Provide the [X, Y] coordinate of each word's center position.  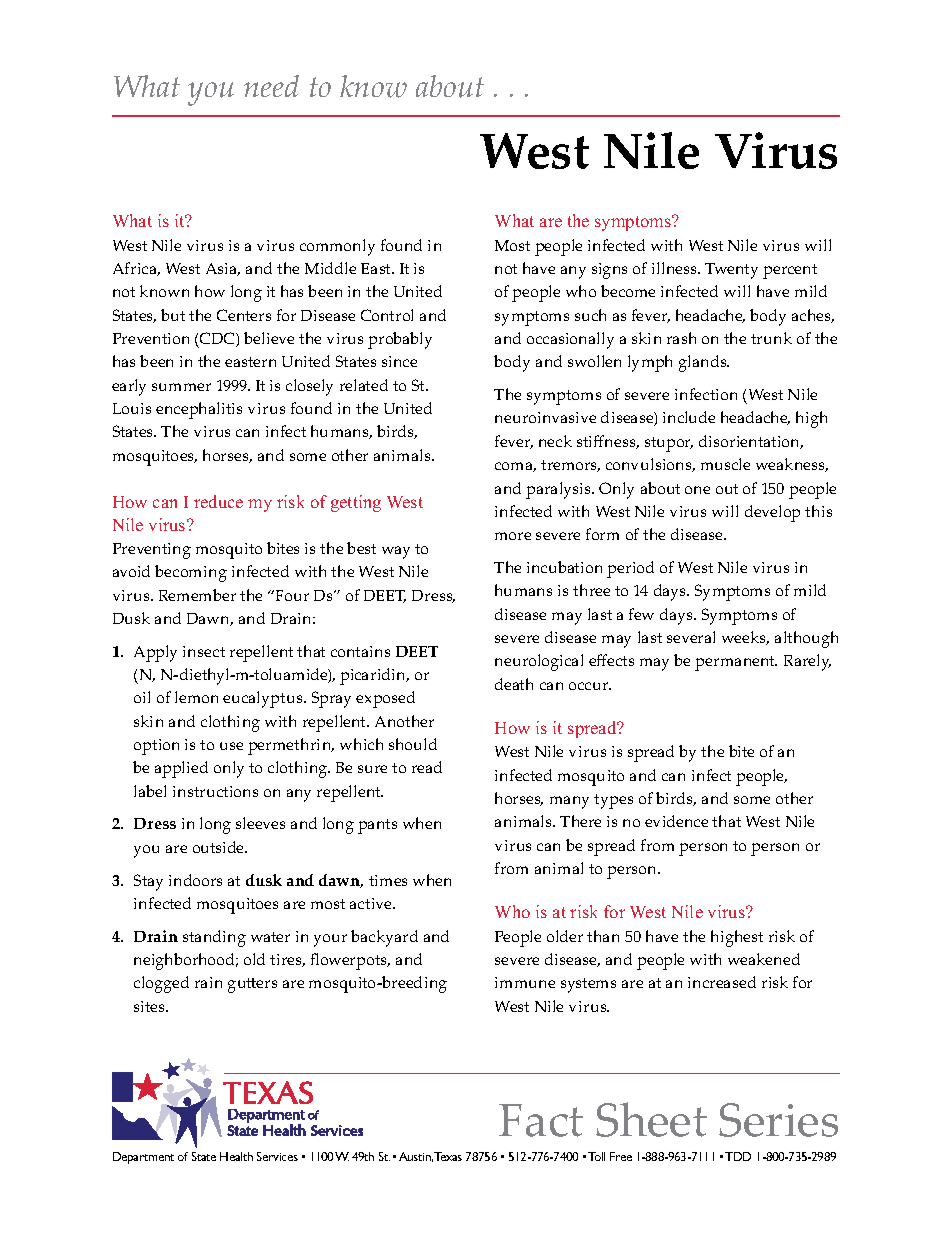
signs [609, 271]
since [399, 361]
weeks [745, 638]
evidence [676, 821]
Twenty [731, 271]
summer [181, 387]
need [271, 86]
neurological [539, 662]
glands [704, 363]
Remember [197, 595]
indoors [195, 880]
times [388, 880]
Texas [448, 1156]
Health [236, 1156]
